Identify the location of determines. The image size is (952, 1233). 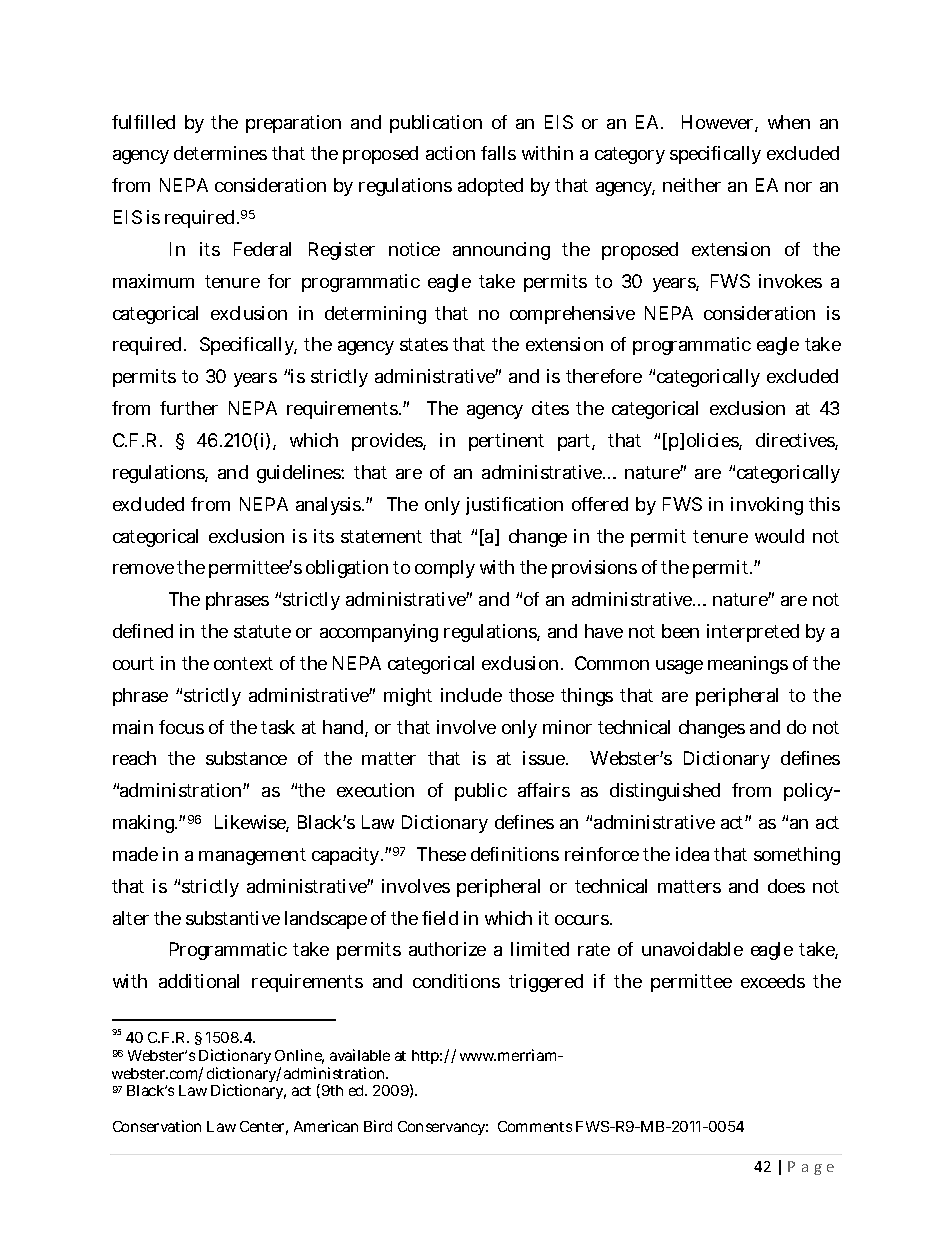
(220, 153).
